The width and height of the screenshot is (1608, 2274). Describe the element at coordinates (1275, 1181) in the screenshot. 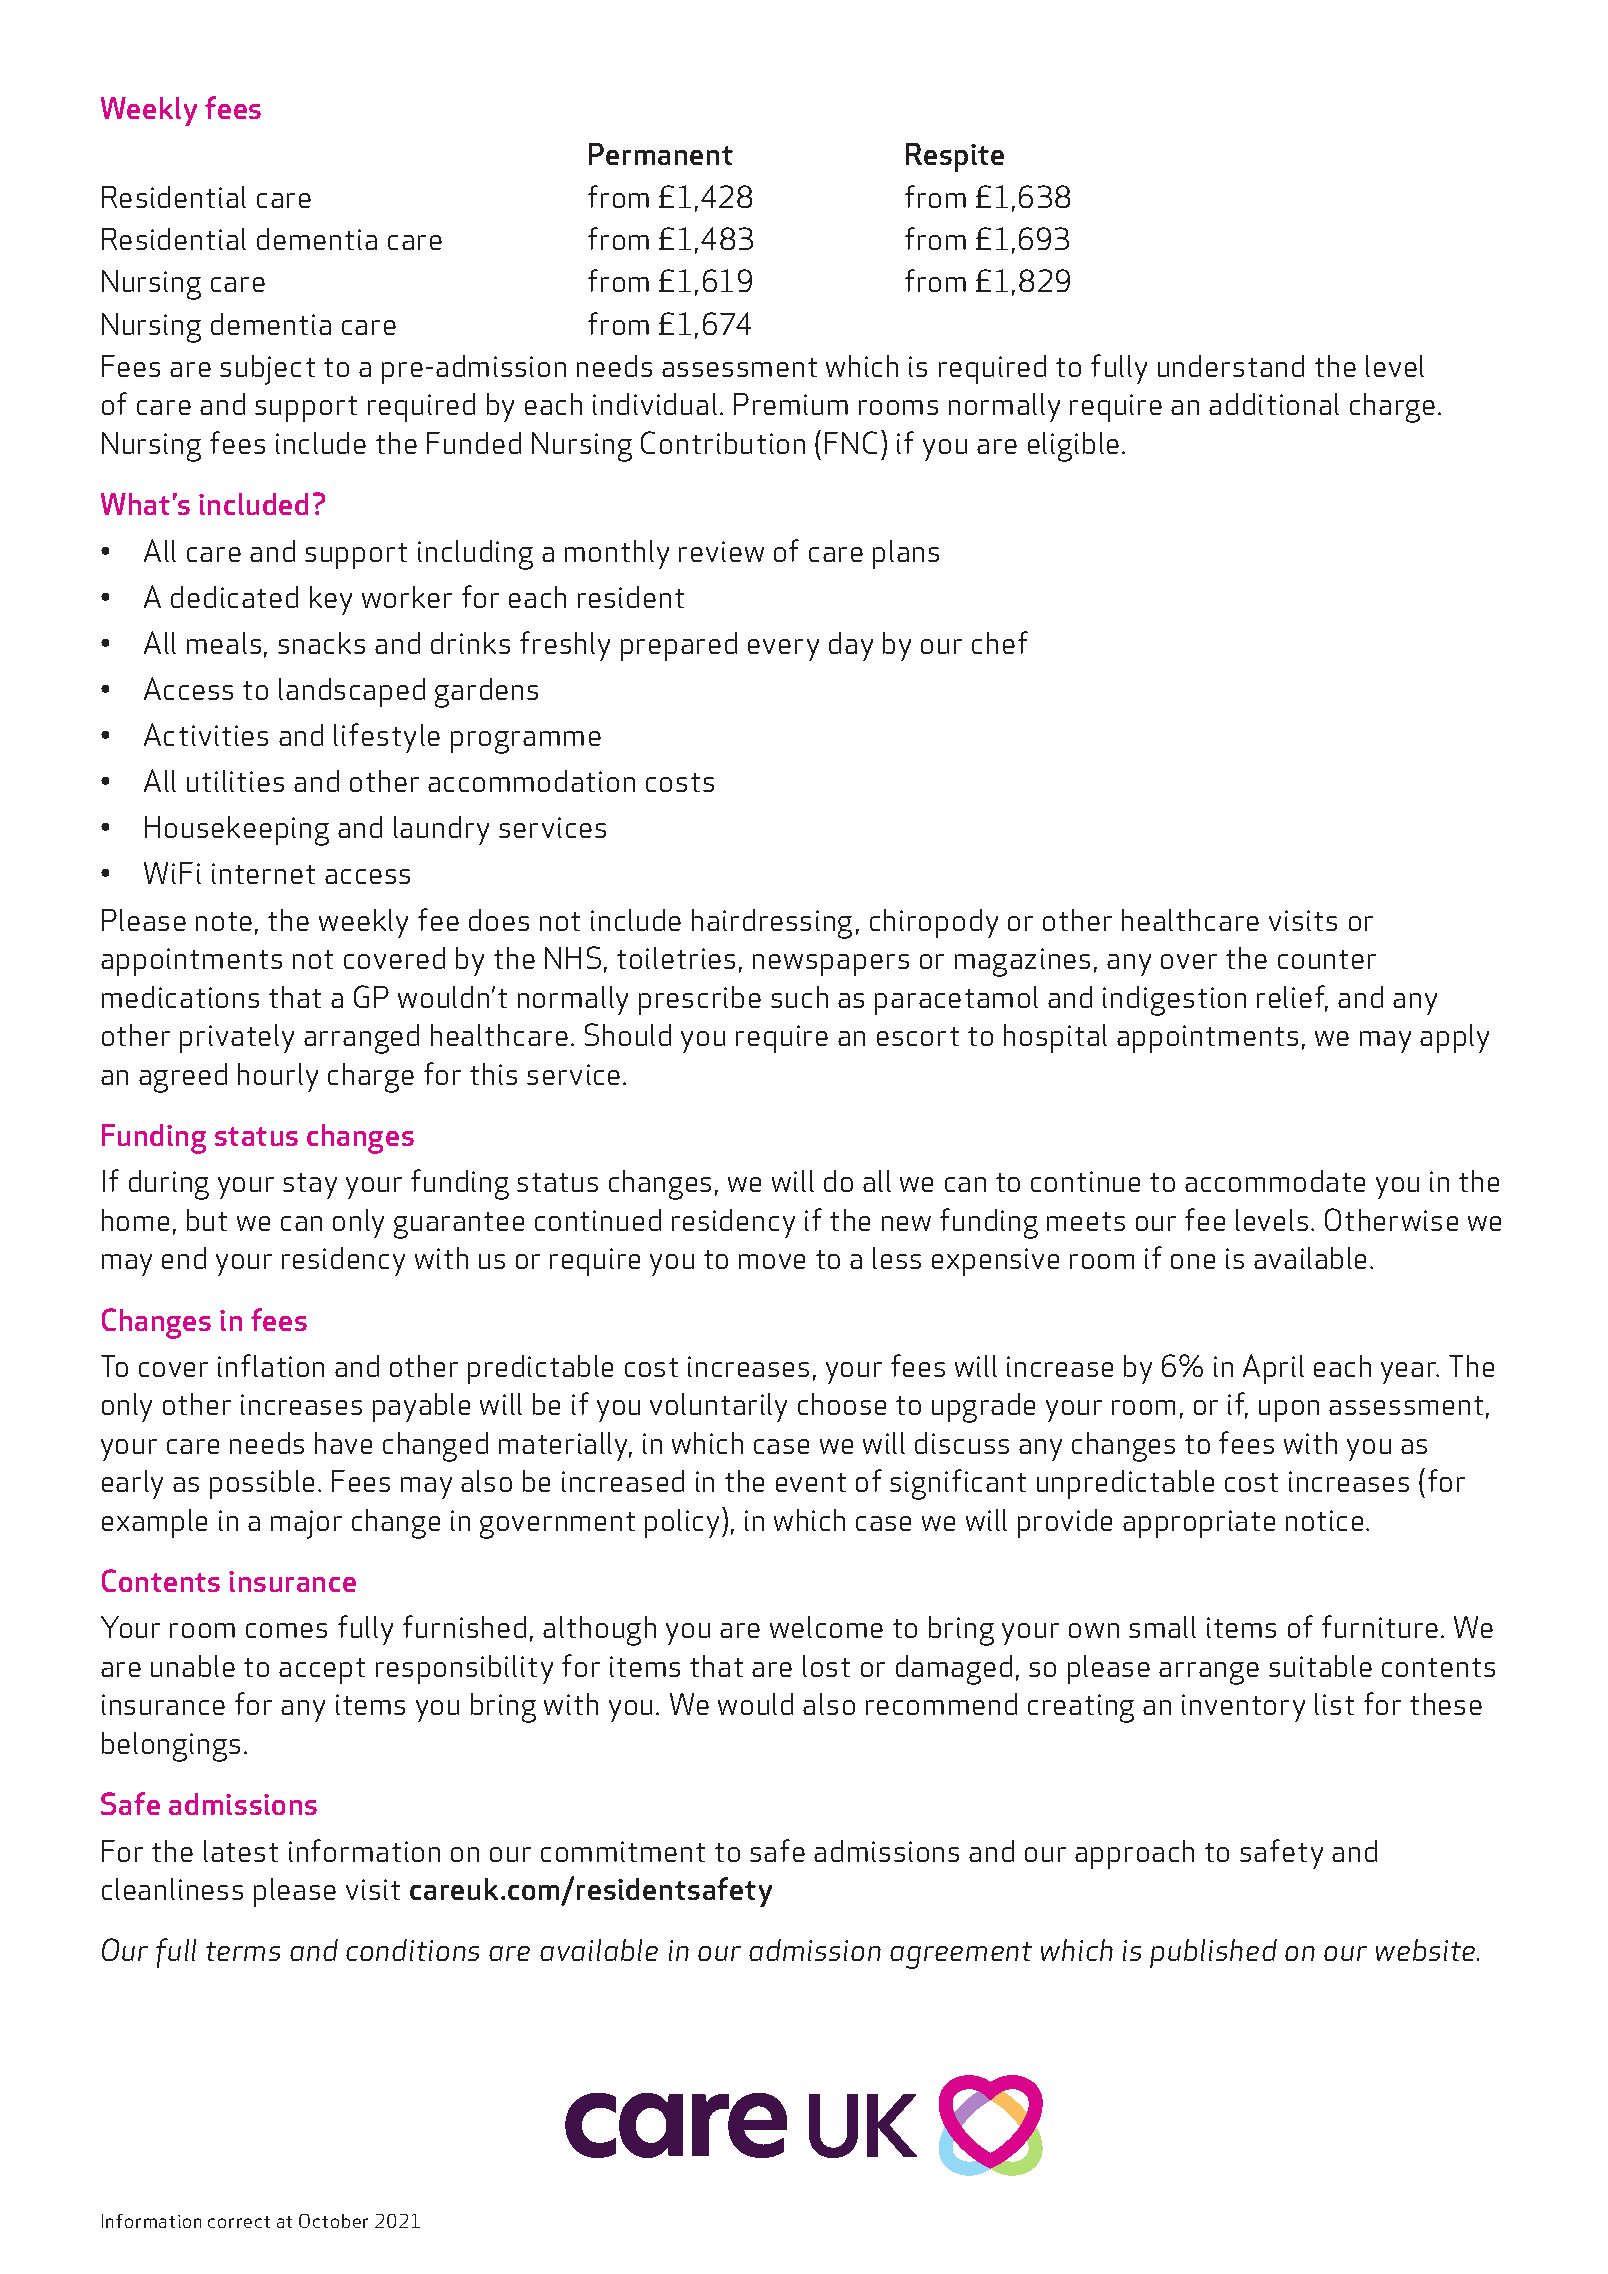

I see `accommodate` at that location.
